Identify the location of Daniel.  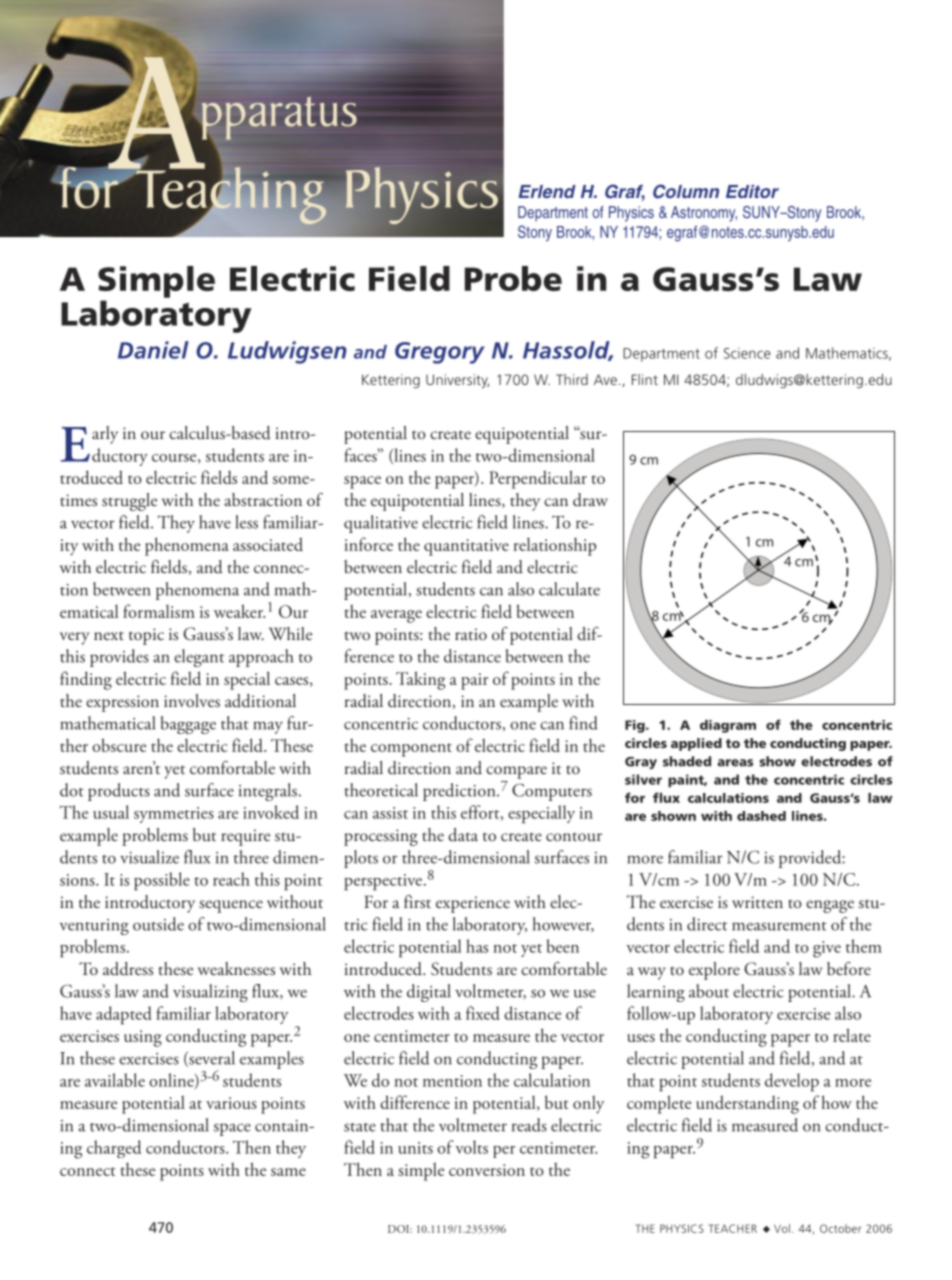
(153, 350).
